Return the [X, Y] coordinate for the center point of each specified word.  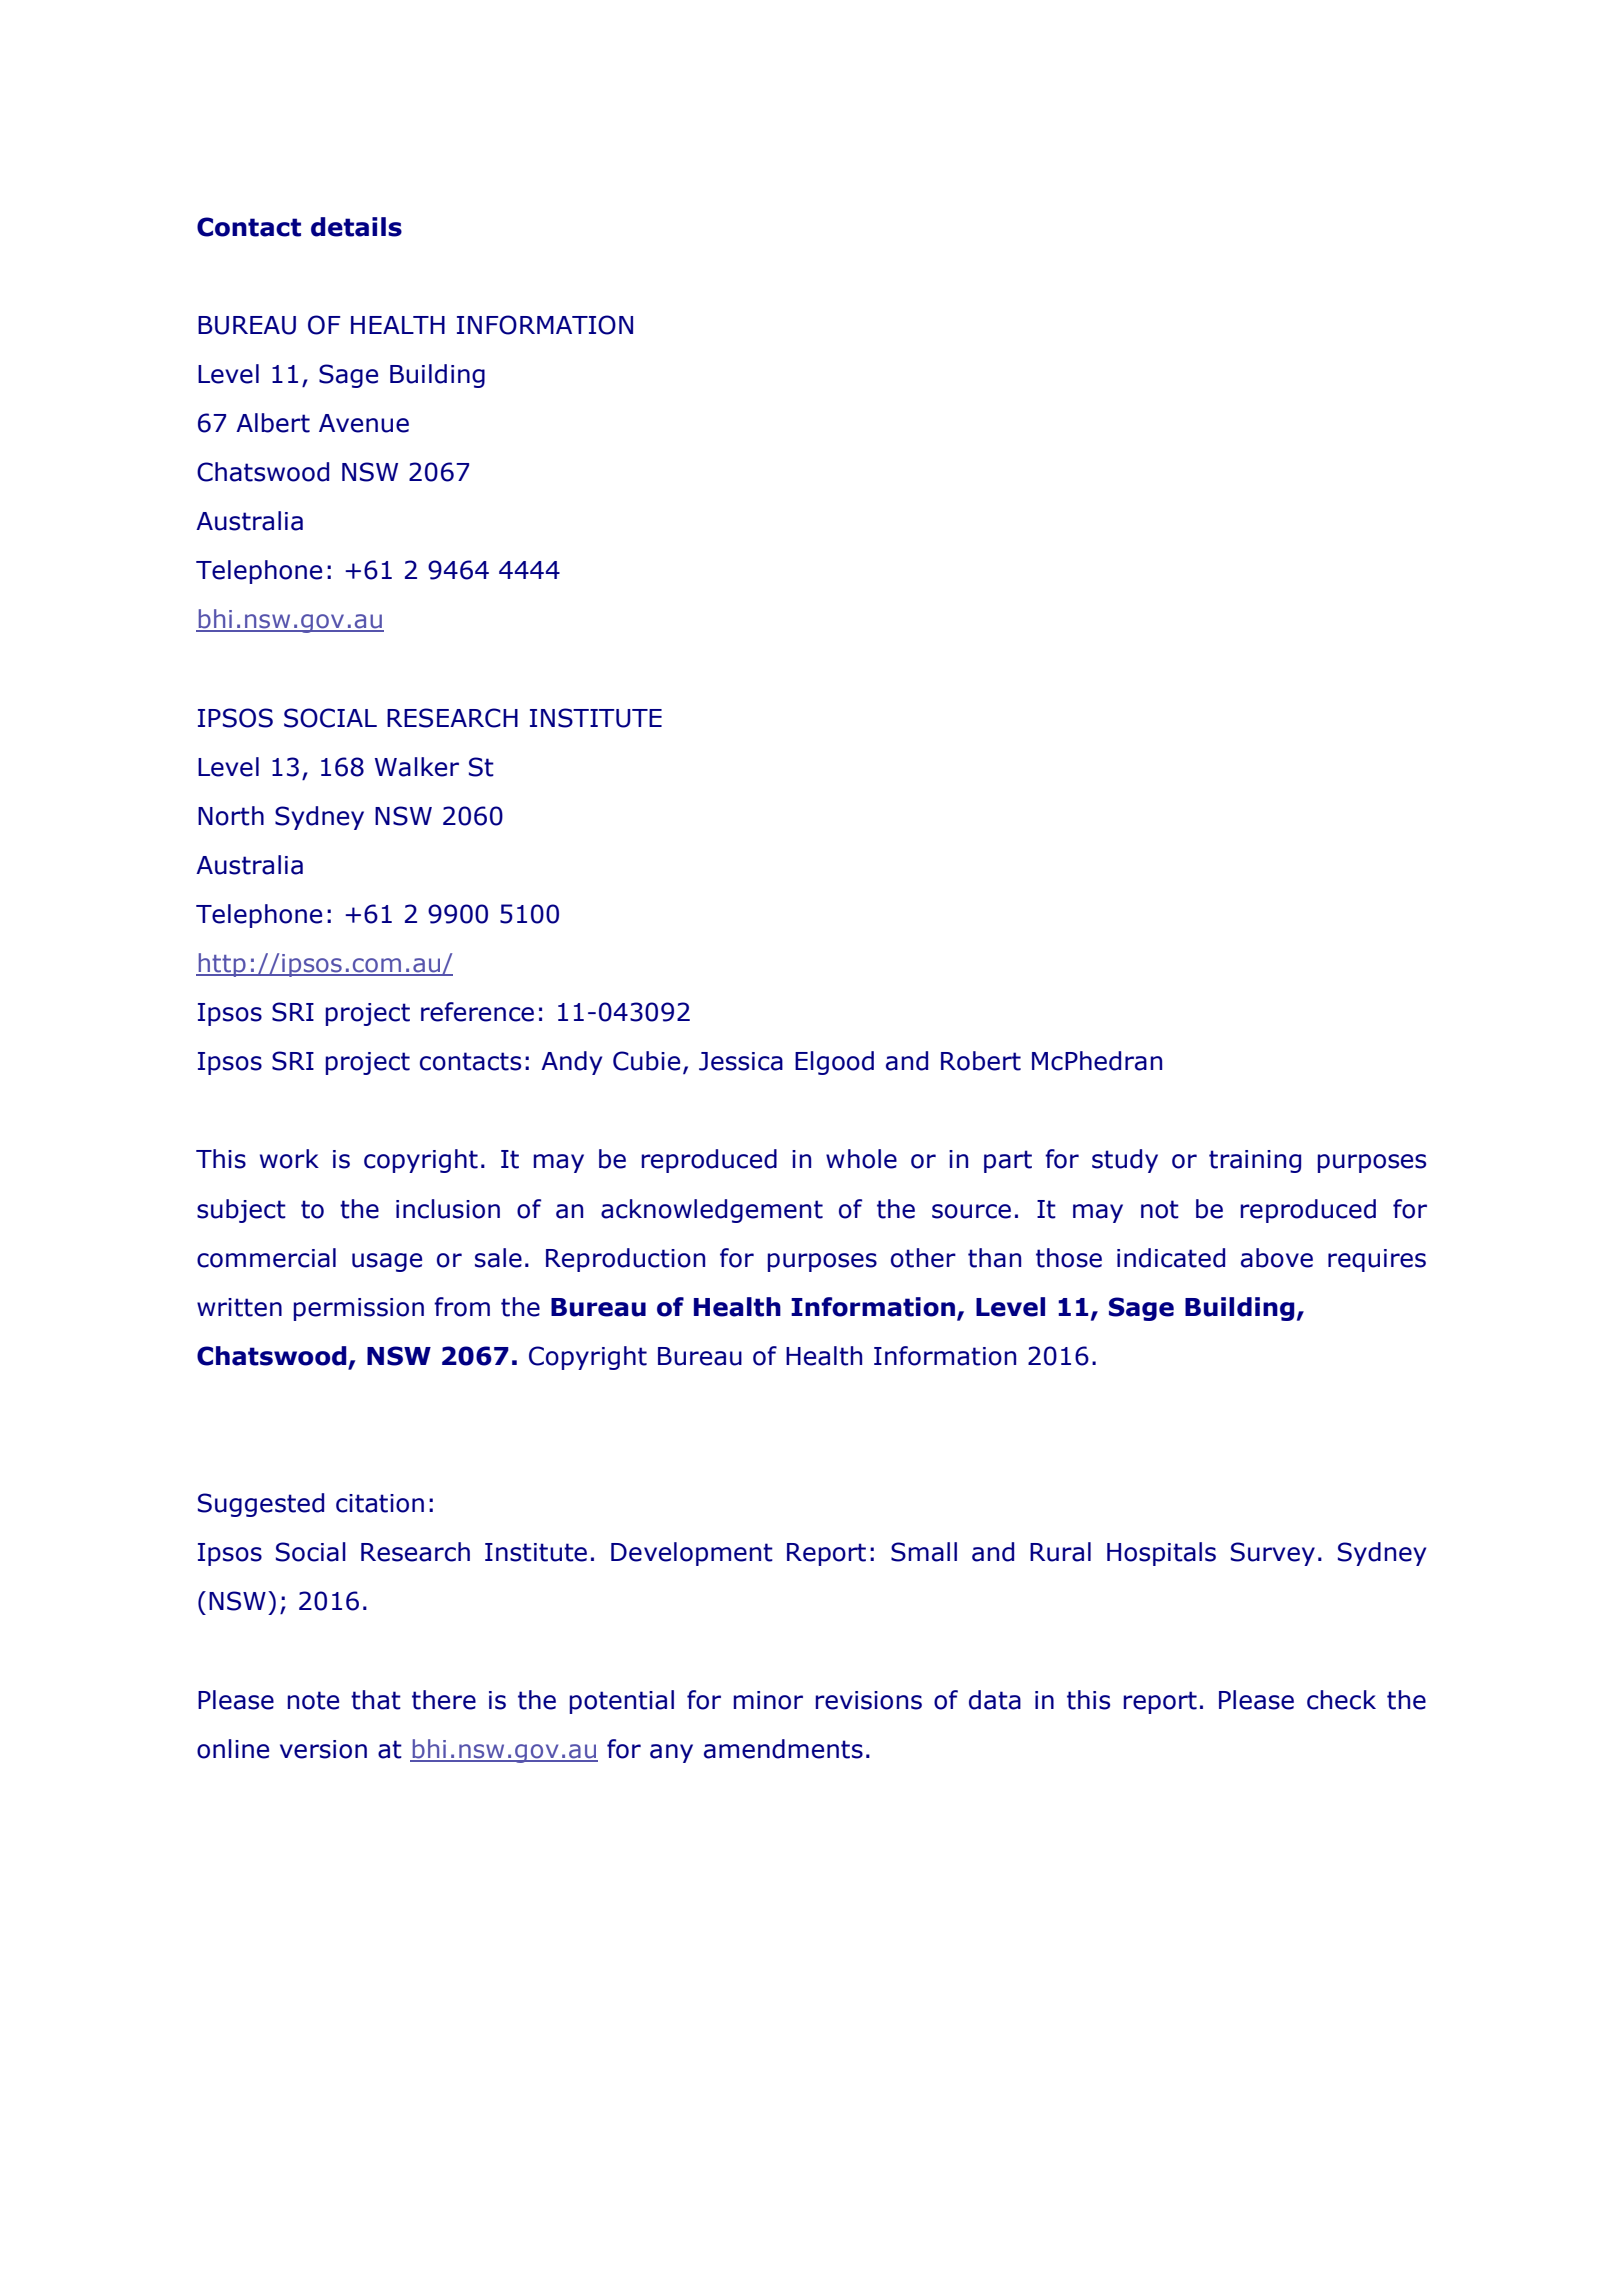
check [1341, 1700]
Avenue [364, 423]
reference [477, 1012]
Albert [273, 423]
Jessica [741, 1061]
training [1255, 1161]
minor [768, 1700]
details [356, 227]
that [376, 1700]
